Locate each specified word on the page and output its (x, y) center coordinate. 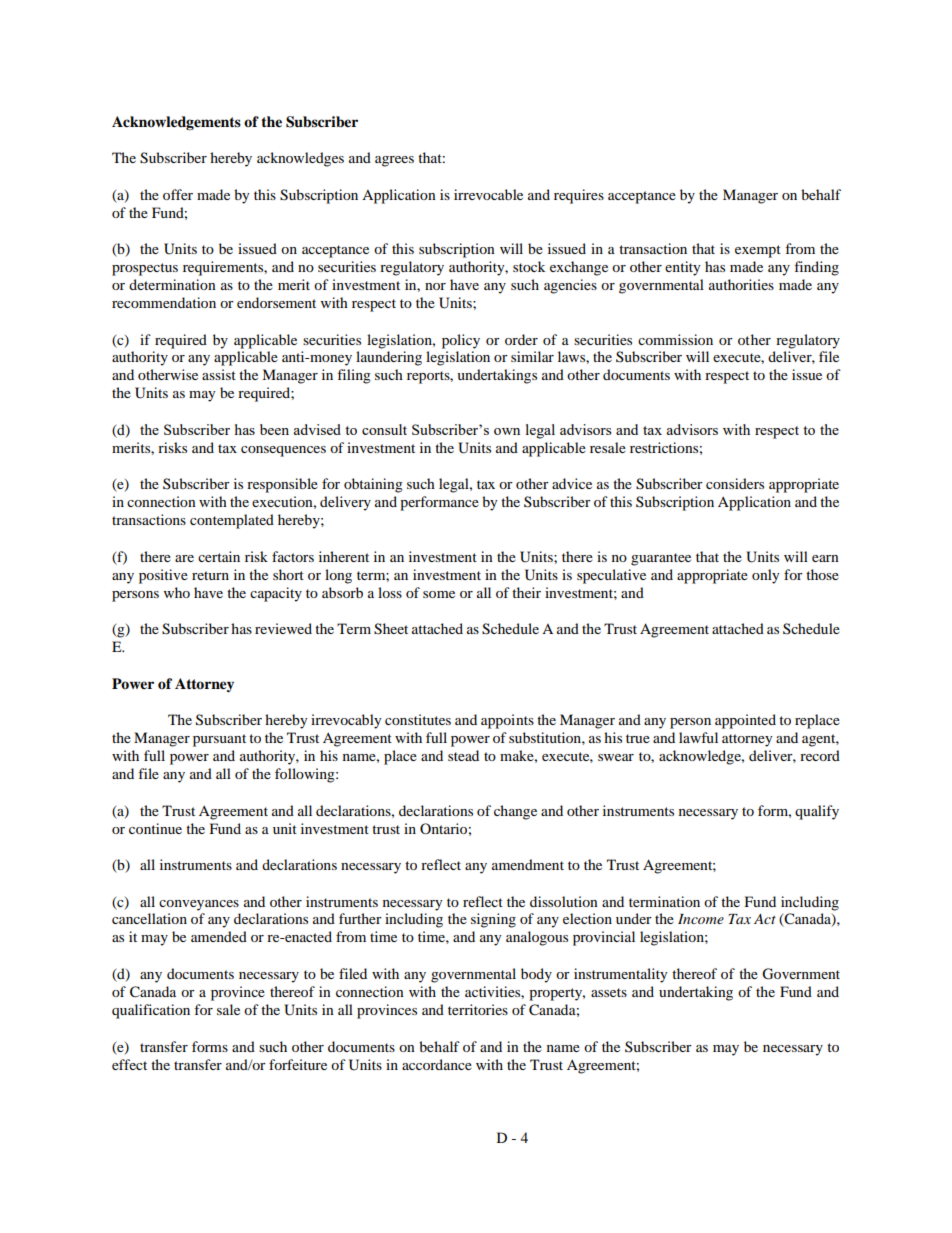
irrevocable (488, 194)
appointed (745, 721)
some (439, 594)
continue (155, 828)
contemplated (232, 521)
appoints (507, 721)
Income (701, 919)
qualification (151, 1011)
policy (461, 341)
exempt (758, 251)
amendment (528, 864)
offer (178, 194)
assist (219, 374)
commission (675, 339)
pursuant (219, 740)
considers (735, 483)
